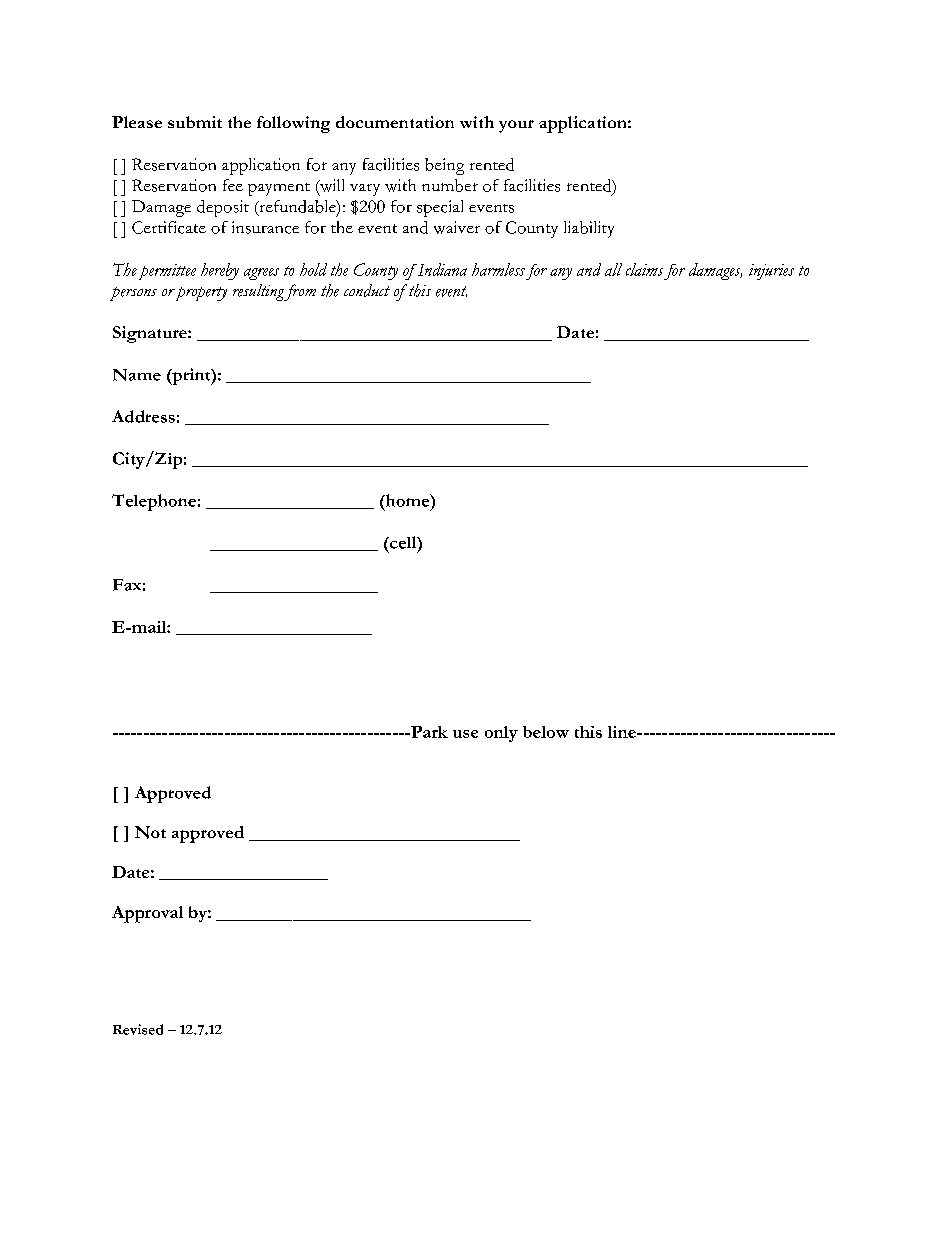 The width and height of the document is (952, 1233). What do you see at coordinates (444, 166) in the document?
I see `being` at bounding box center [444, 166].
